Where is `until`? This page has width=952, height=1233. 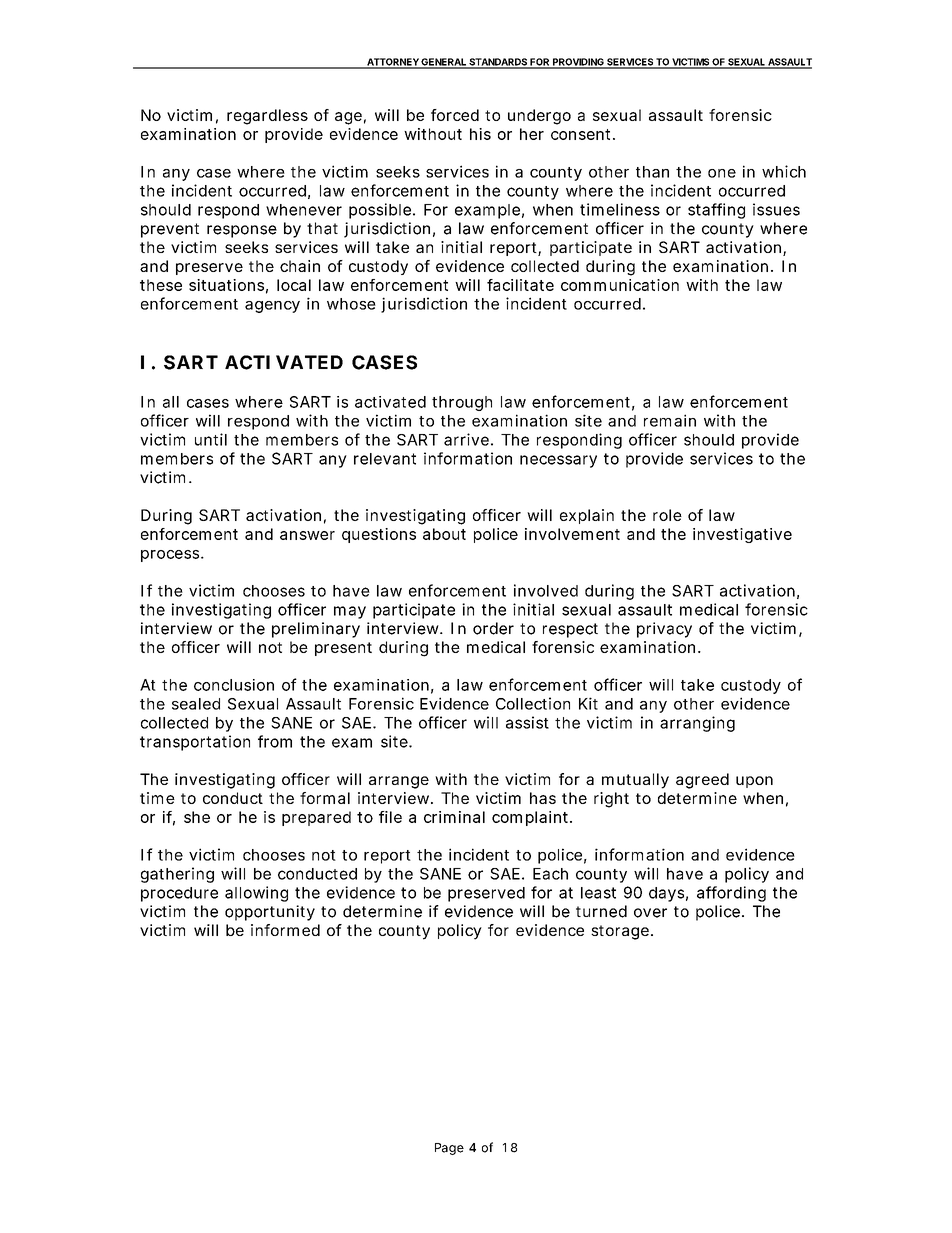
until is located at coordinates (211, 439).
